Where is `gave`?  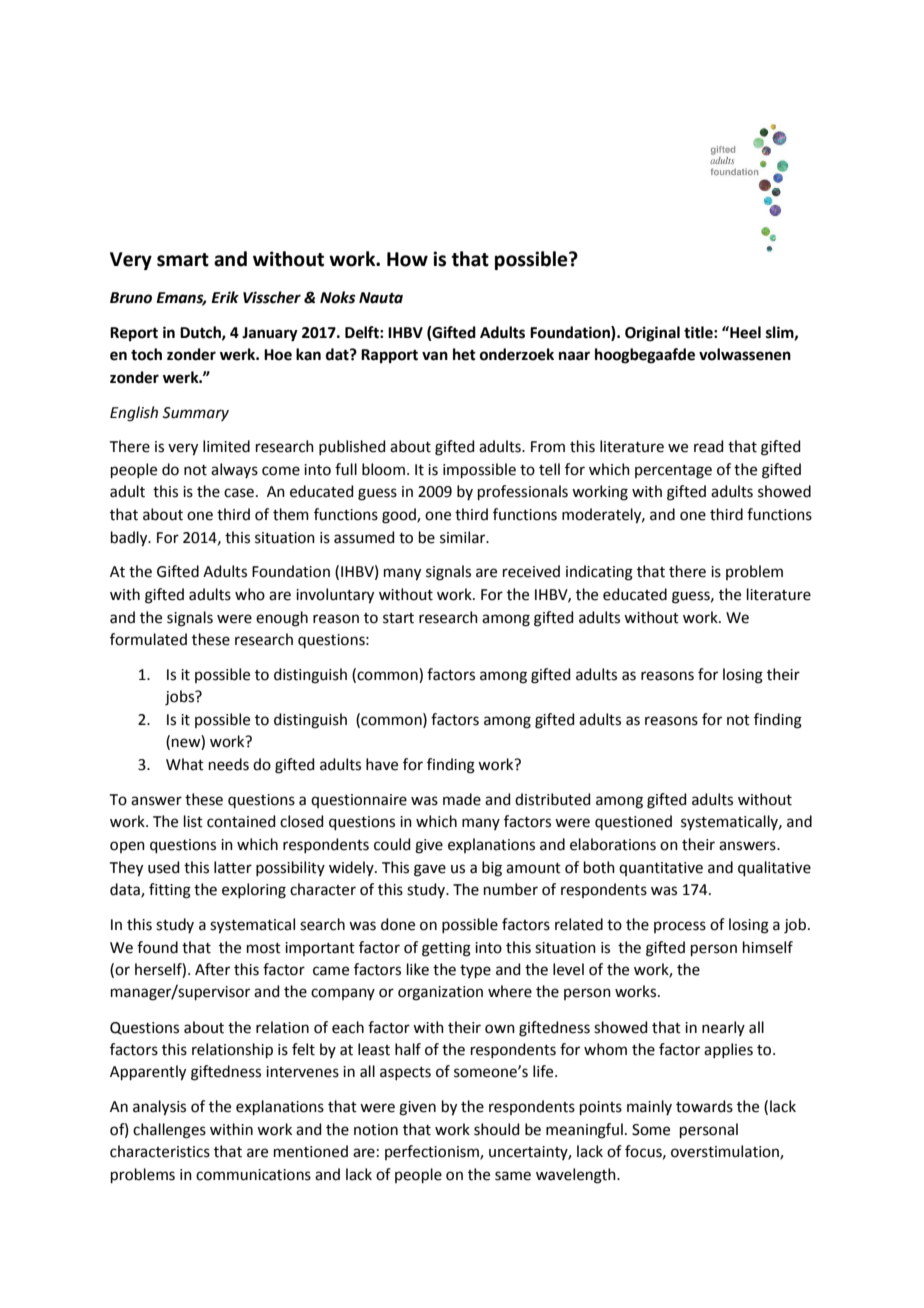 gave is located at coordinates (430, 870).
